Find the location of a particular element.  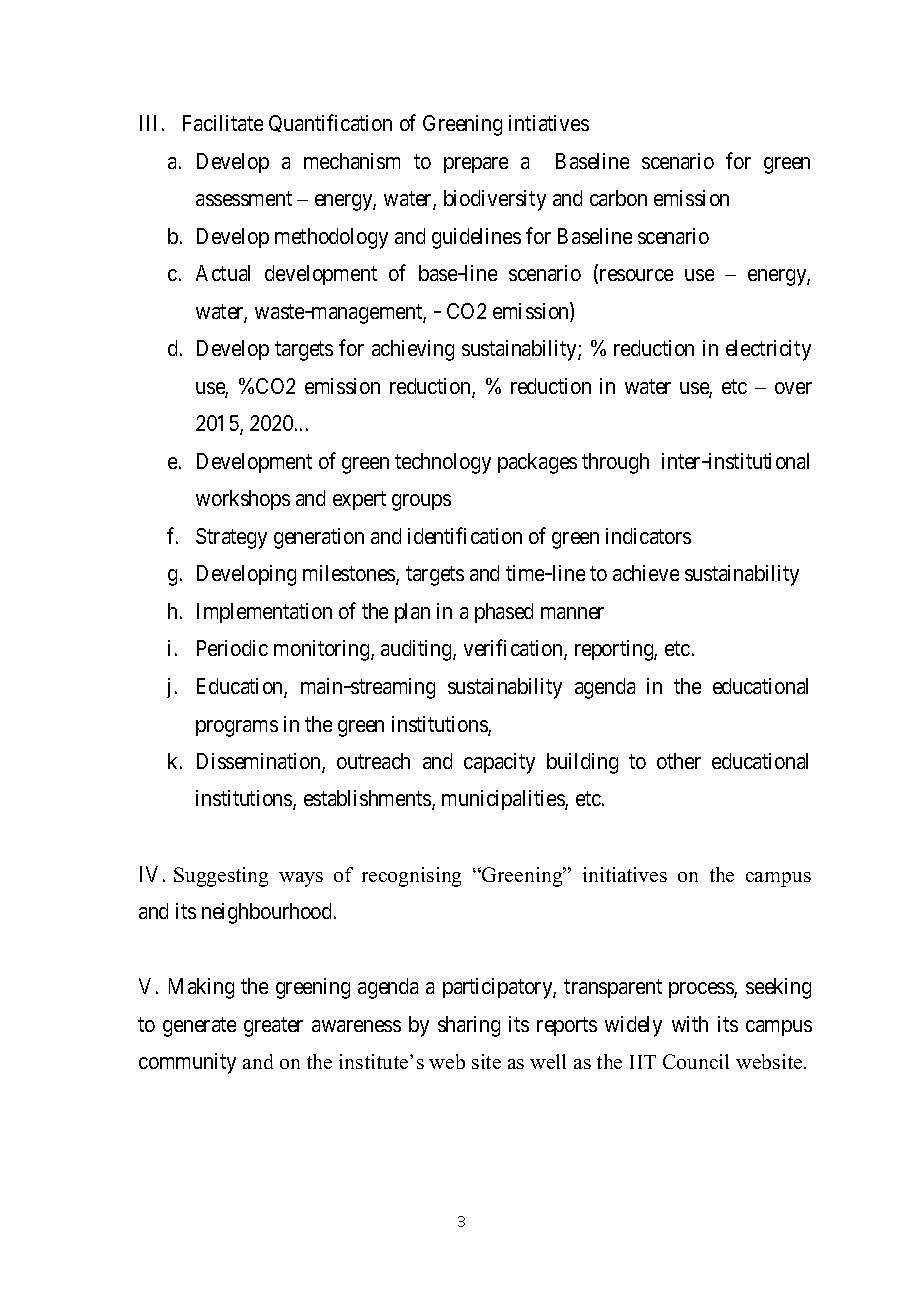

Facilitate is located at coordinates (223, 123).
